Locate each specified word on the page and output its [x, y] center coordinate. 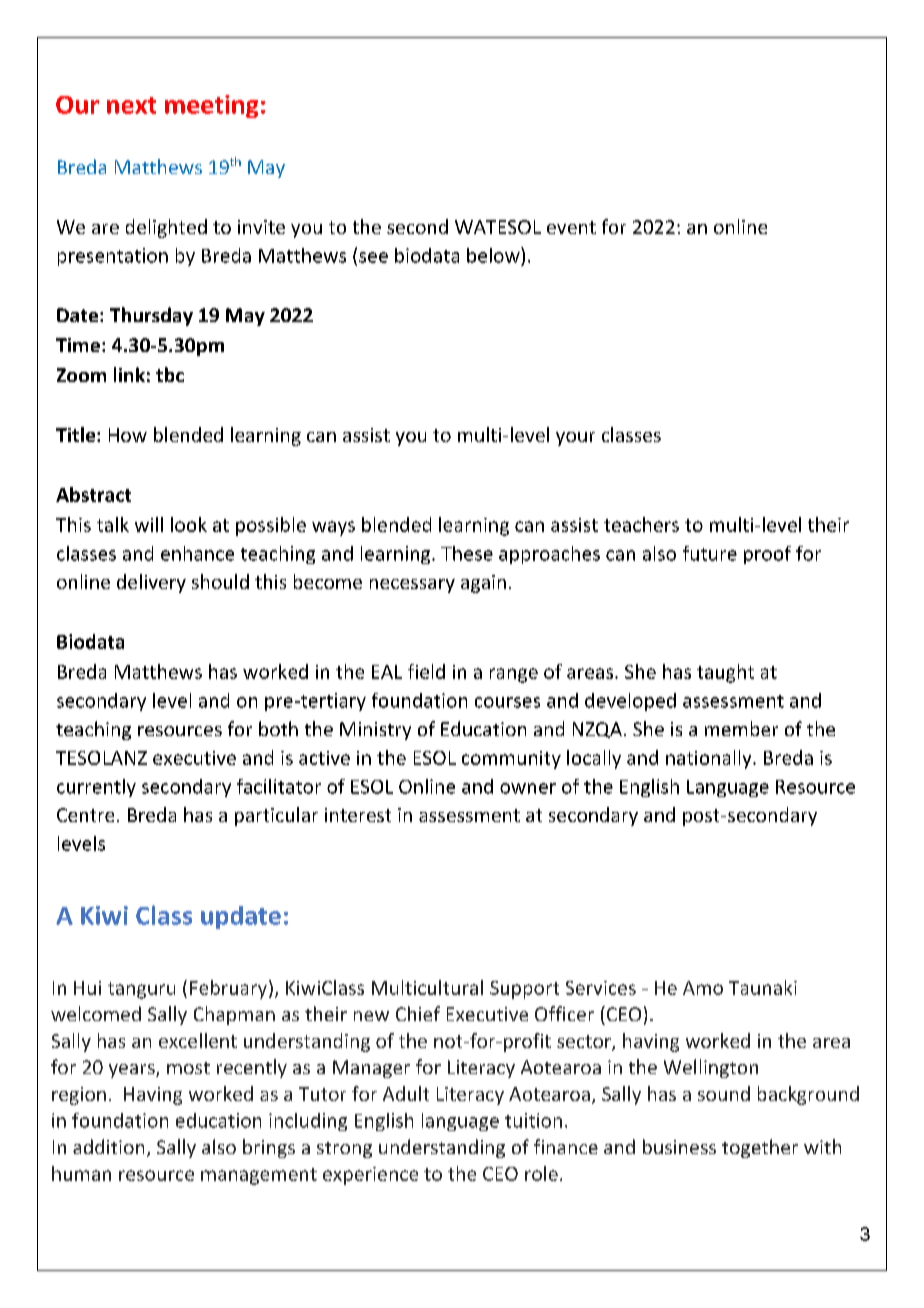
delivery [151, 583]
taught [725, 673]
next [131, 105]
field [426, 671]
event [571, 227]
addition [108, 1146]
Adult [406, 1093]
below [494, 255]
